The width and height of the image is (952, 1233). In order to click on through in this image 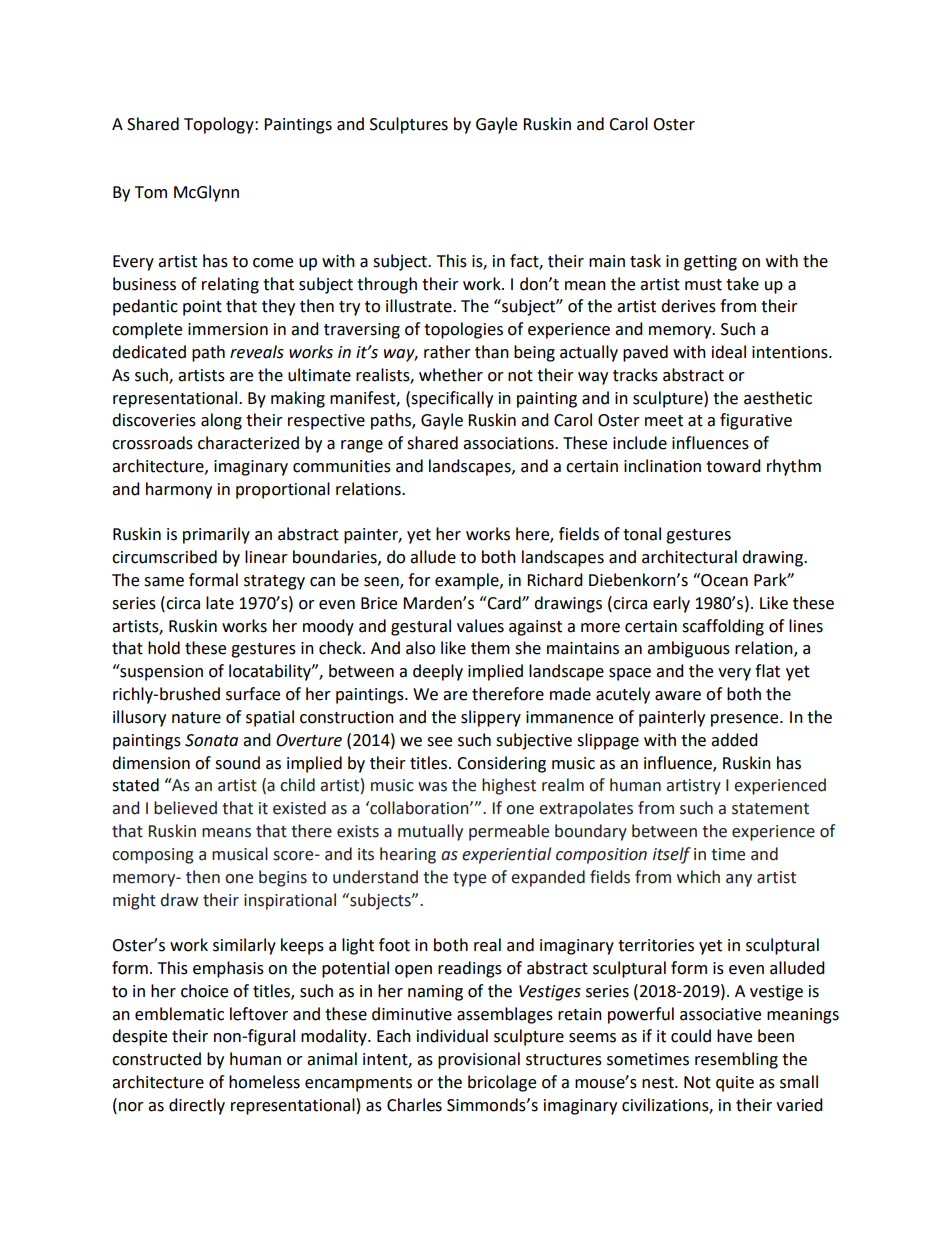, I will do `click(387, 285)`.
